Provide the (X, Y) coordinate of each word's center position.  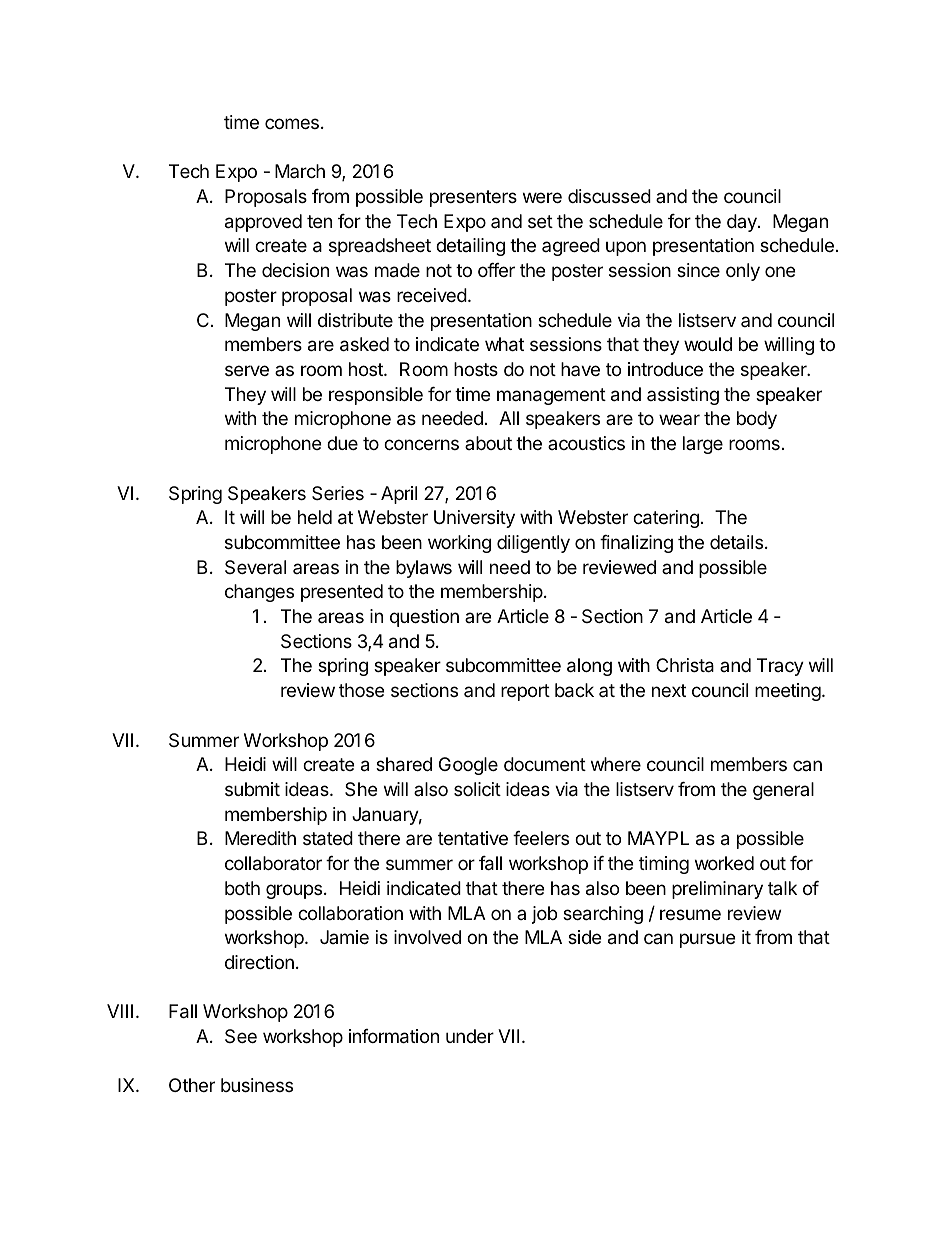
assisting (683, 396)
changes (259, 593)
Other (192, 1085)
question (424, 618)
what (504, 344)
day (743, 223)
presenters (473, 198)
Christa (685, 665)
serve (247, 370)
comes (292, 123)
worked (724, 863)
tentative (473, 838)
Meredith (260, 838)
